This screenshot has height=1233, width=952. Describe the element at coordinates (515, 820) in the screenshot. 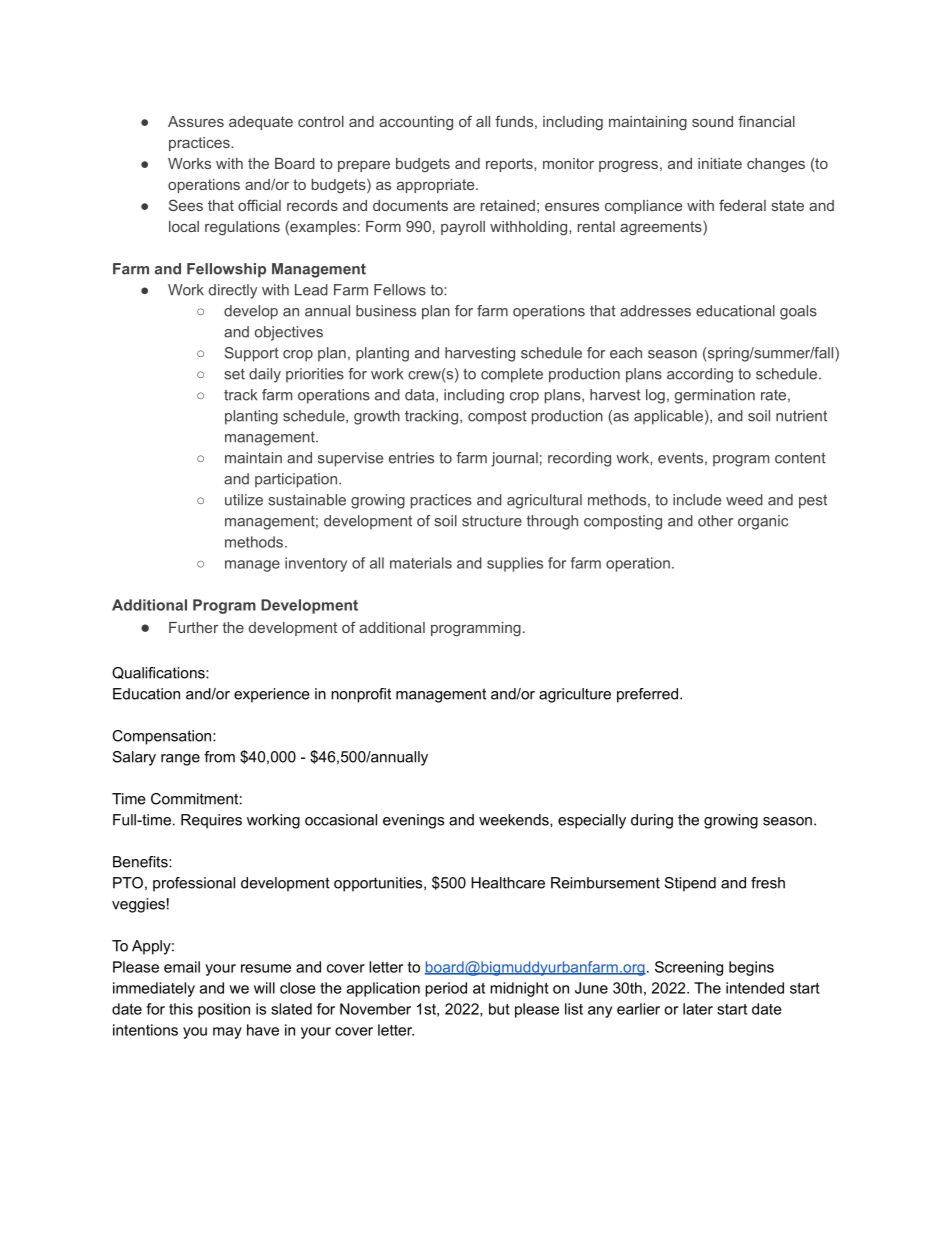

I see `weekends` at that location.
